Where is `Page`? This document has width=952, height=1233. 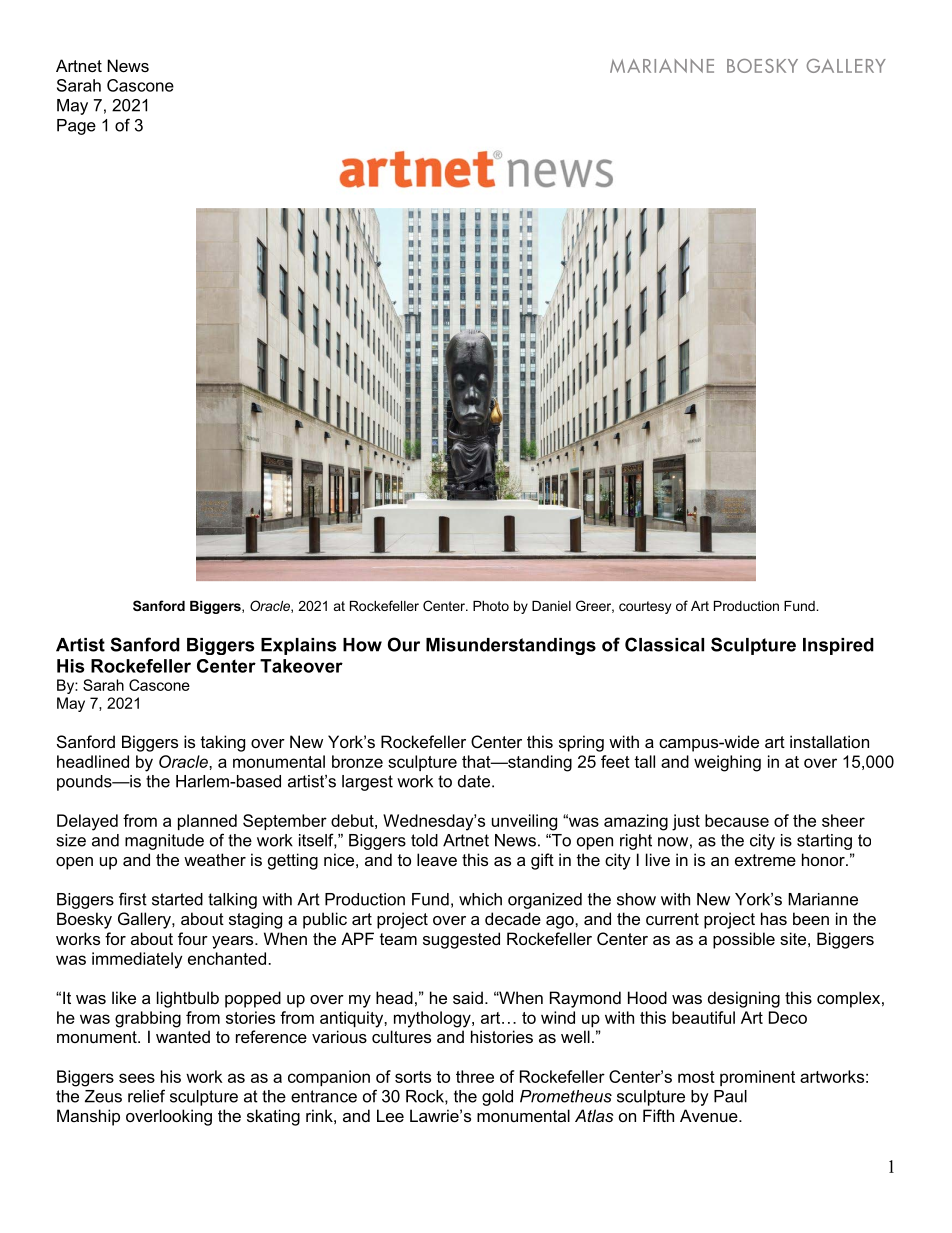
Page is located at coordinates (76, 127).
